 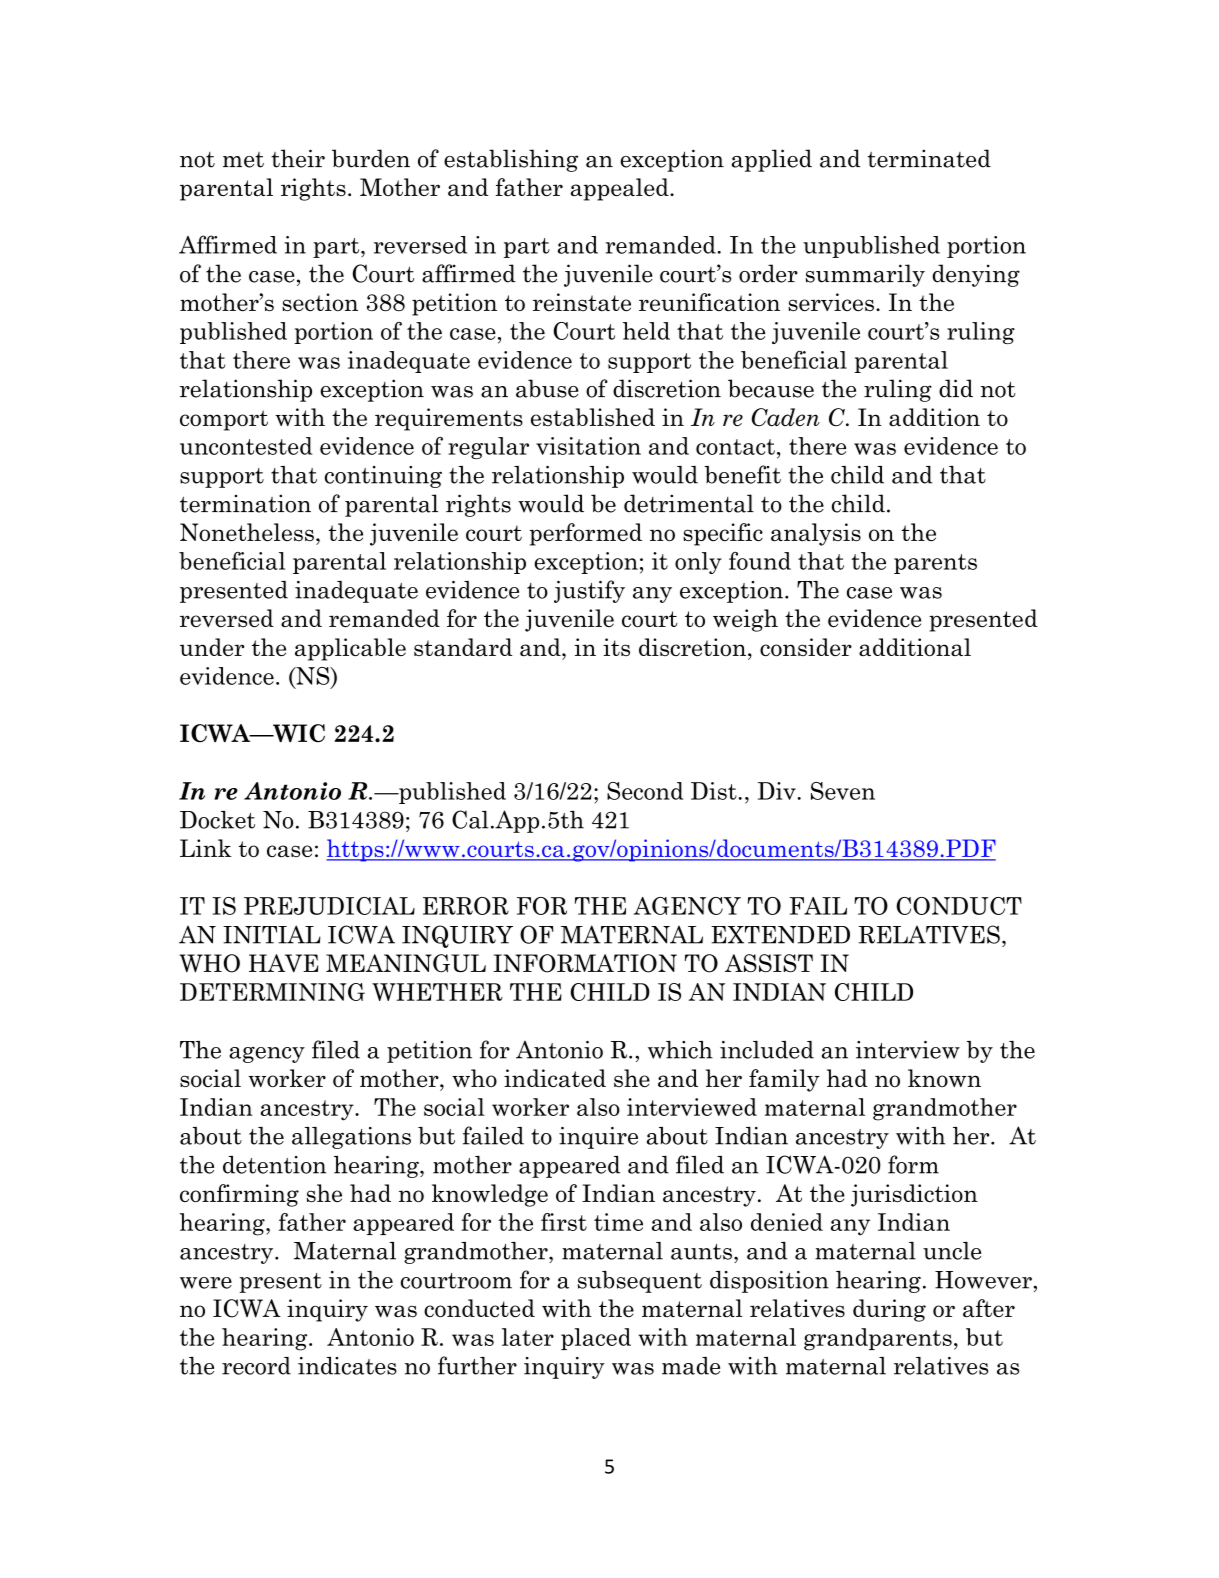 What do you see at coordinates (217, 820) in the image?
I see `Docket` at bounding box center [217, 820].
